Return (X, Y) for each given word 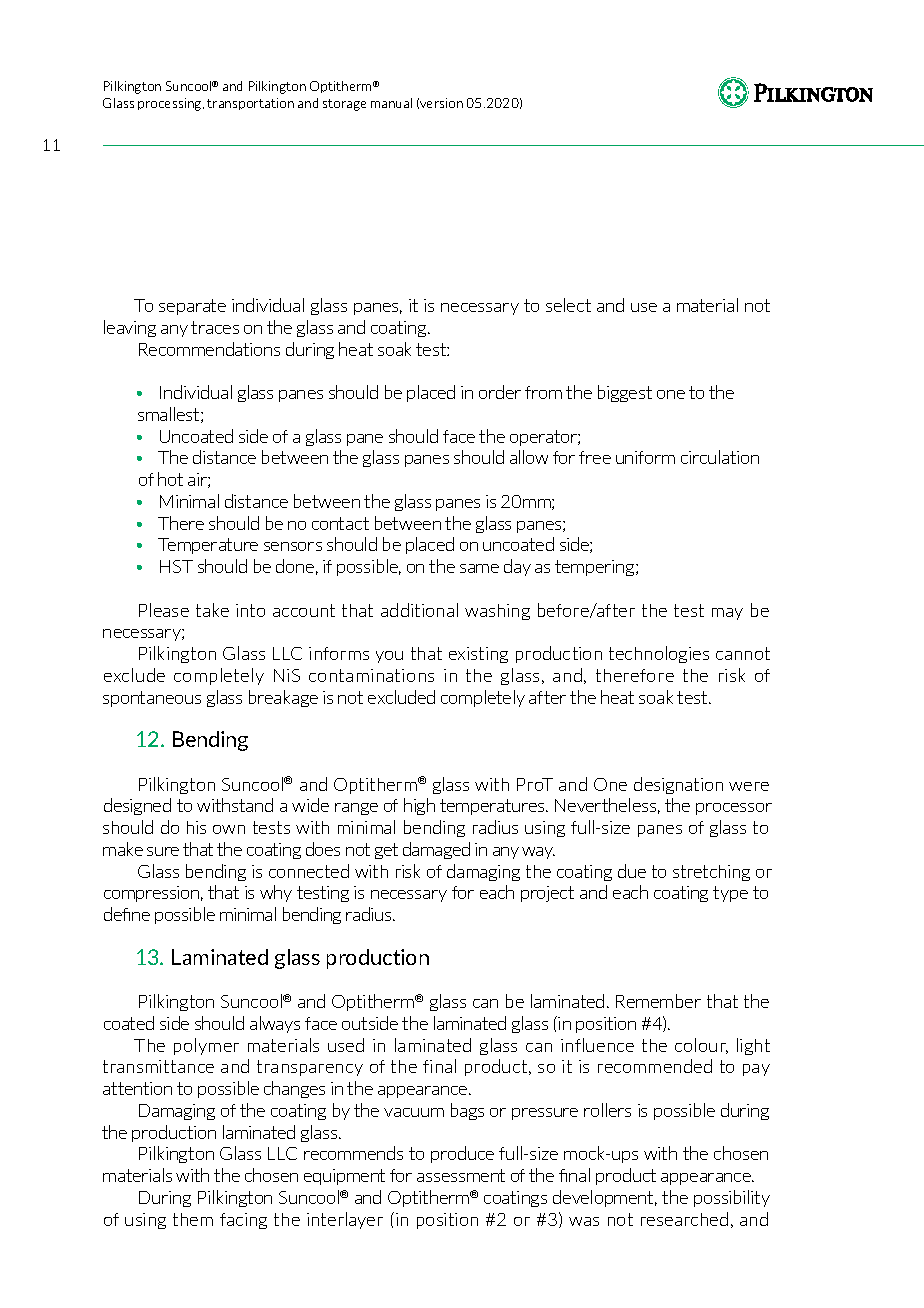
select (568, 305)
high (419, 806)
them (193, 1219)
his (196, 827)
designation (678, 785)
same (479, 568)
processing (171, 104)
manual (391, 103)
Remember (658, 1001)
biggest (625, 393)
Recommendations (209, 349)
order (500, 392)
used (346, 1045)
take (212, 610)
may (727, 614)
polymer (206, 1046)
